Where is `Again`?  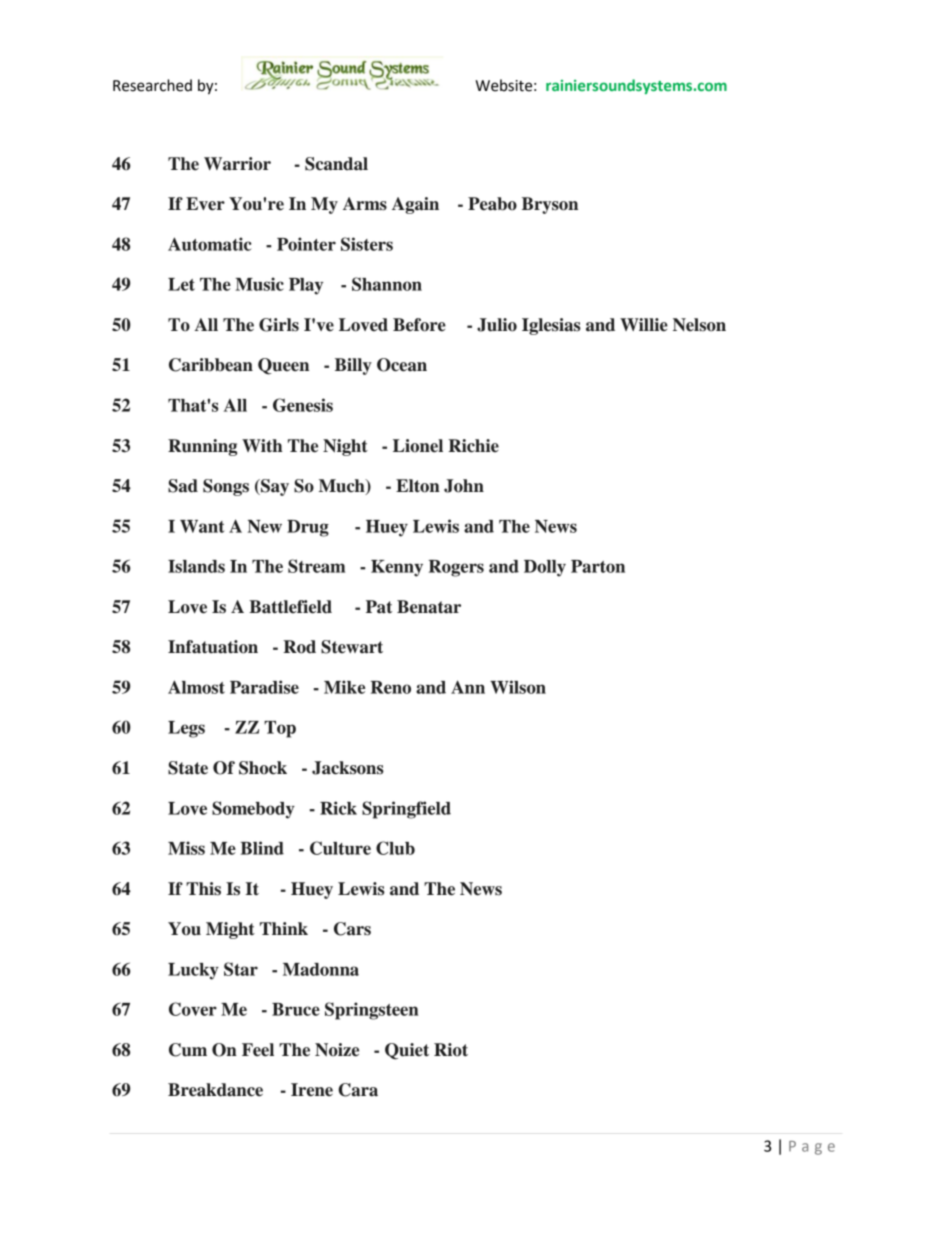 Again is located at coordinates (415, 205).
